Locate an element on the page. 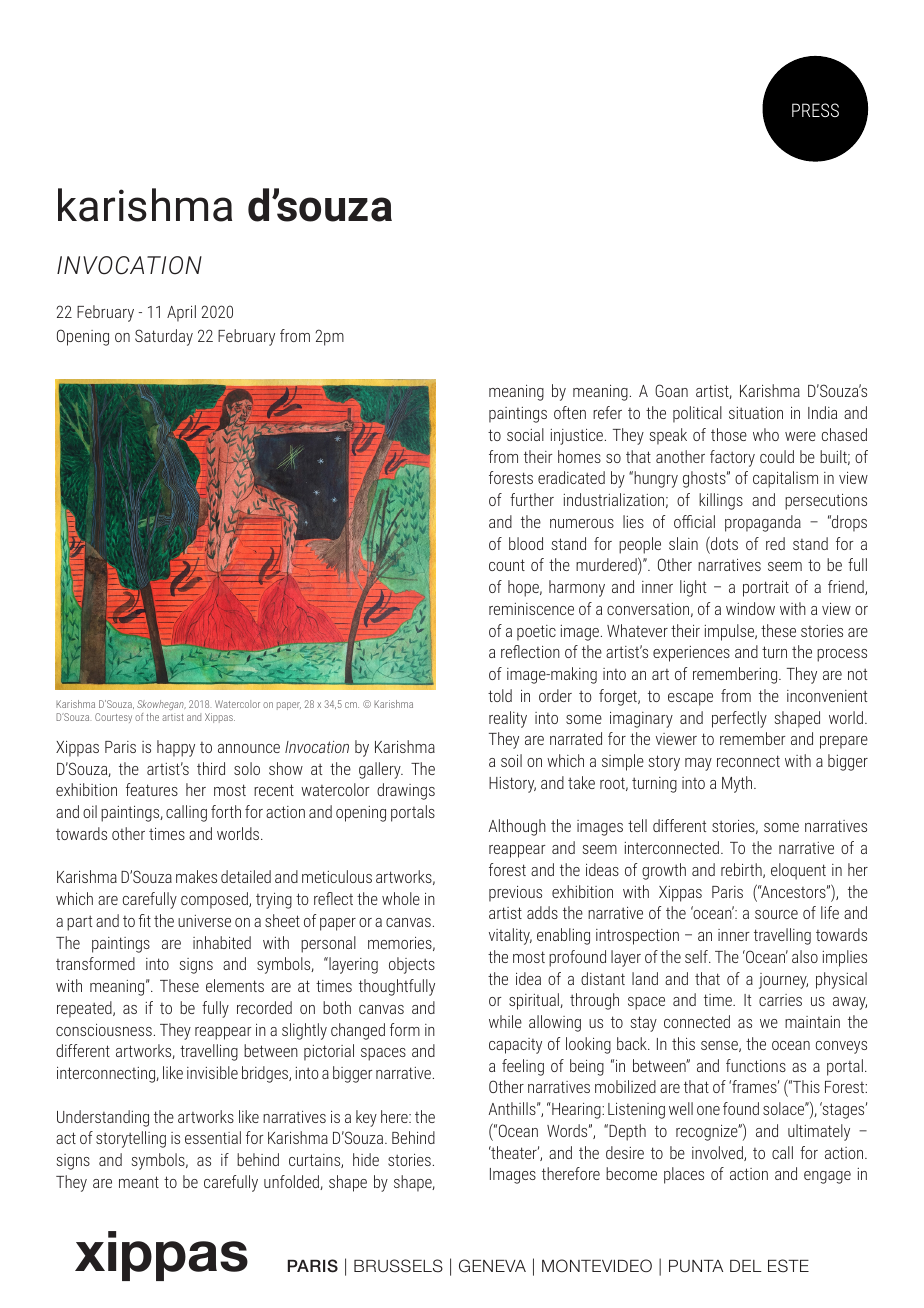  objects is located at coordinates (412, 965).
